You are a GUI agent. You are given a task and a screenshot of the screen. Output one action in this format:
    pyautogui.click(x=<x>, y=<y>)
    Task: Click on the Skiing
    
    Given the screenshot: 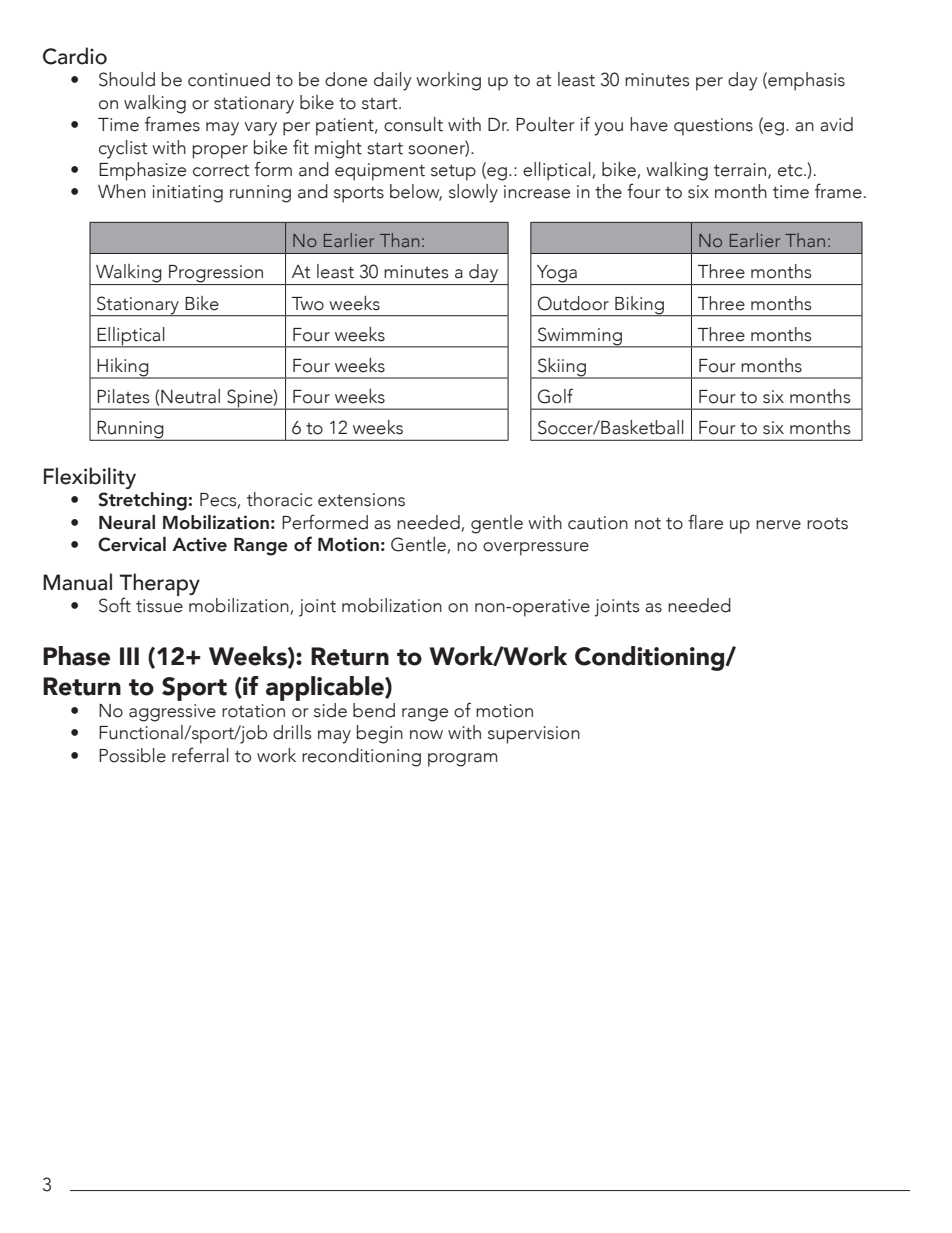 What is the action you would take?
    pyautogui.click(x=562, y=368)
